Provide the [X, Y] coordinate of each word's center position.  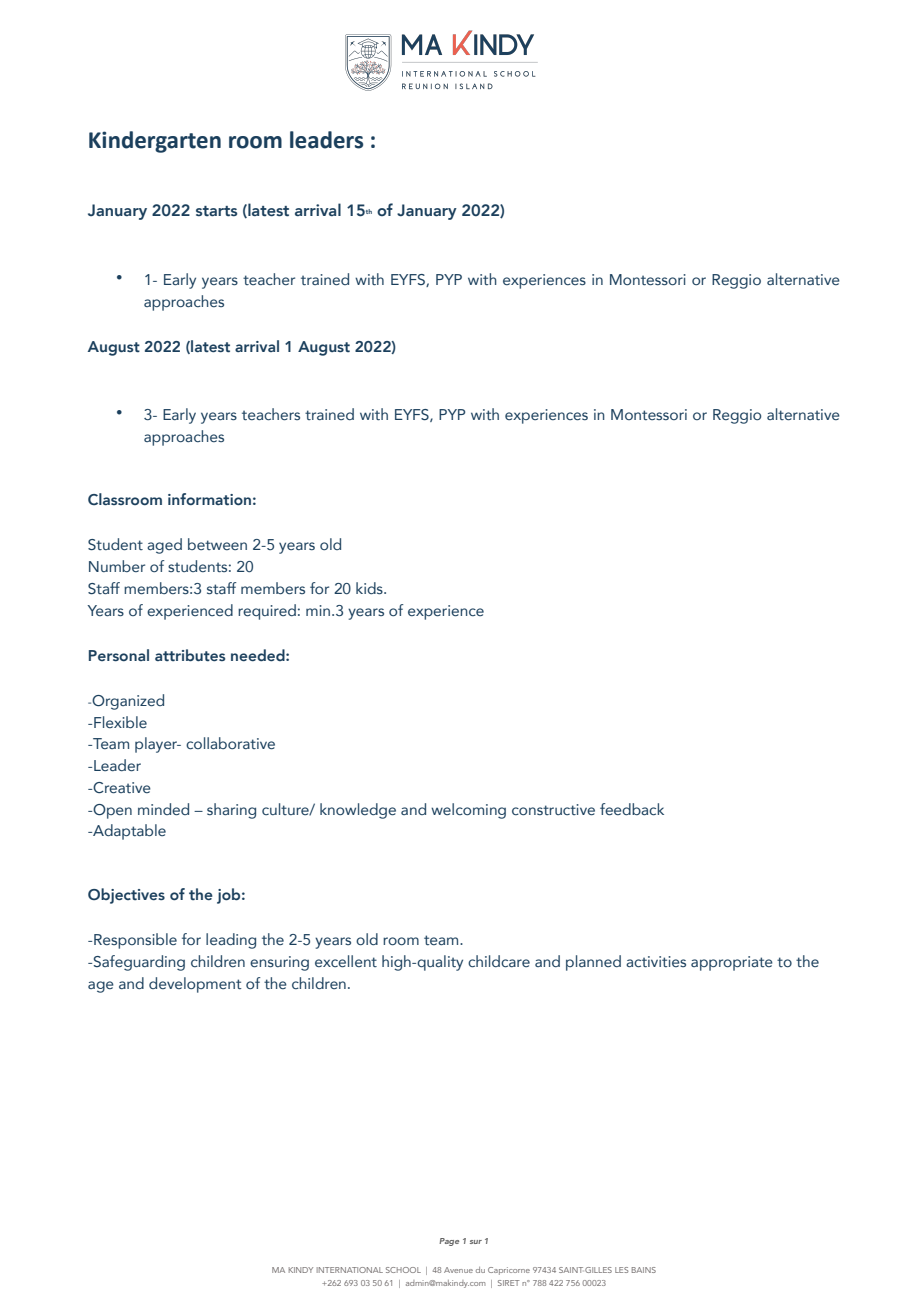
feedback [632, 809]
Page [449, 1242]
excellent [346, 961]
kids [370, 588]
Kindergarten [155, 142]
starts [216, 211]
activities [656, 962]
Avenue [458, 1270]
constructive [553, 810]
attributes [190, 655]
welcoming [468, 811]
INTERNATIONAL [350, 1270]
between [217, 544]
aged [164, 546]
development [195, 985]
